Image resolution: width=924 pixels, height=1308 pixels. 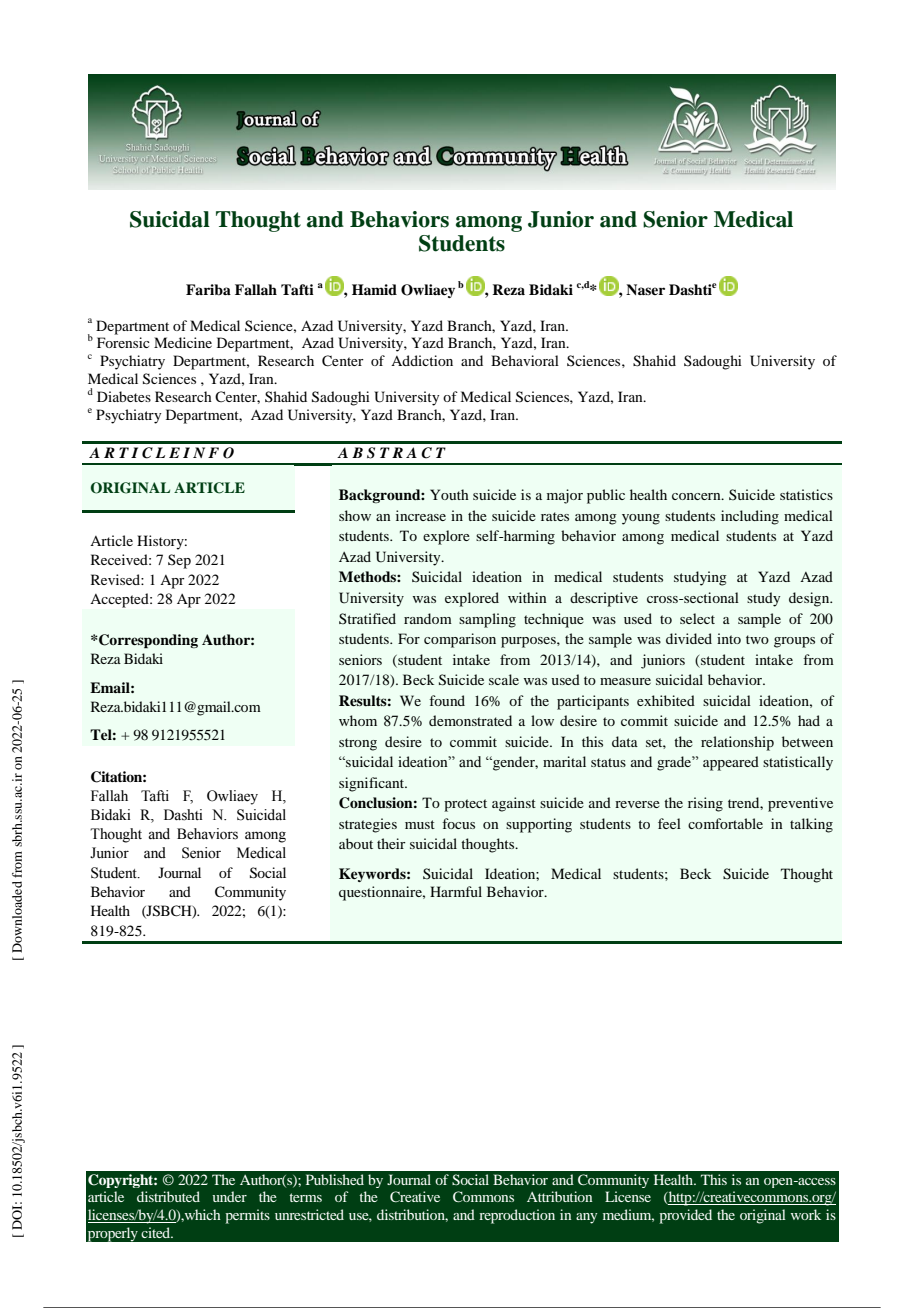 What do you see at coordinates (229, 1196) in the image?
I see `under` at bounding box center [229, 1196].
